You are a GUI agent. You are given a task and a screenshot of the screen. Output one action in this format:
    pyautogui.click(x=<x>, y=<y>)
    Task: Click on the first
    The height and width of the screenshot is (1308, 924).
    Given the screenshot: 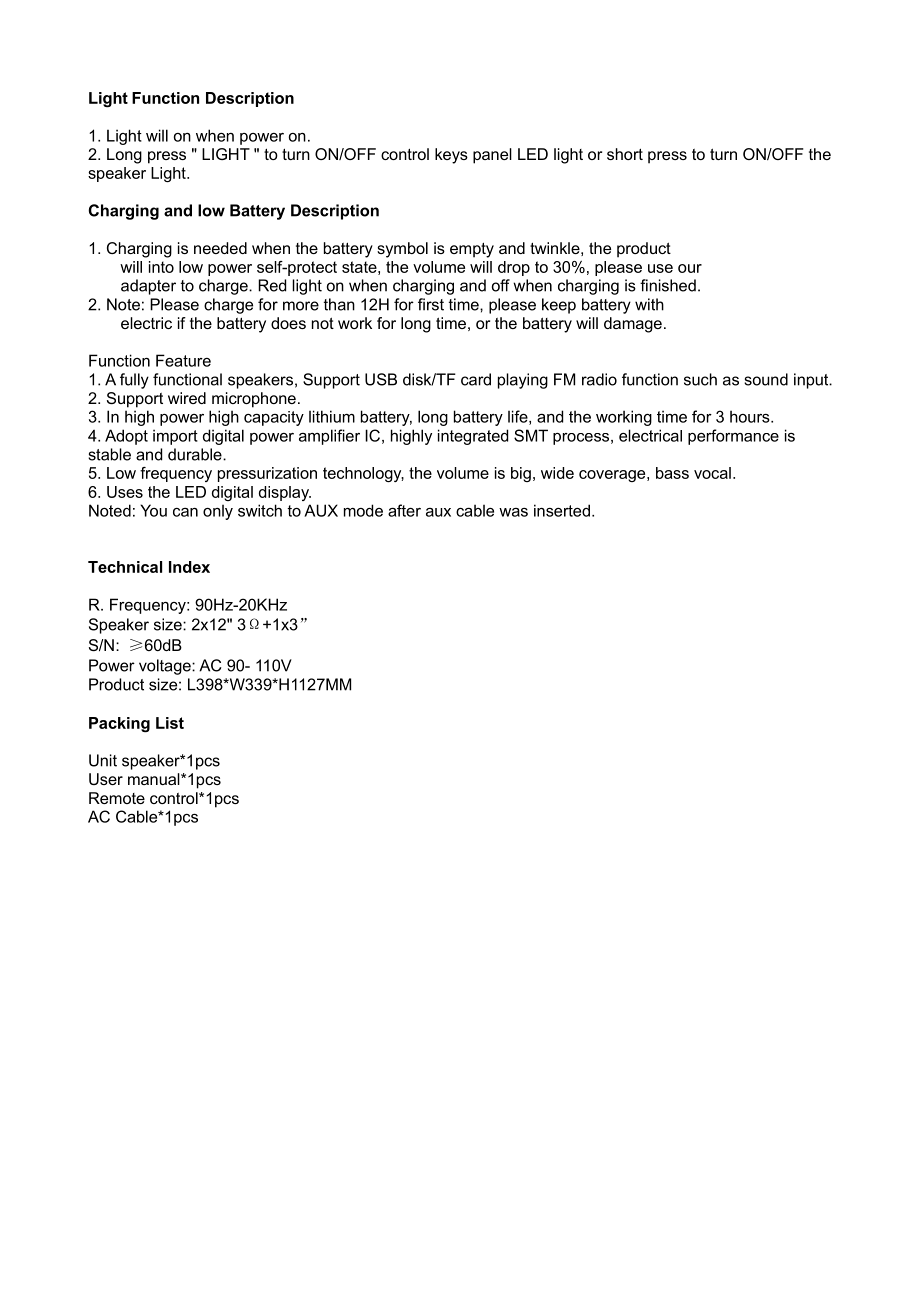 What is the action you would take?
    pyautogui.click(x=431, y=304)
